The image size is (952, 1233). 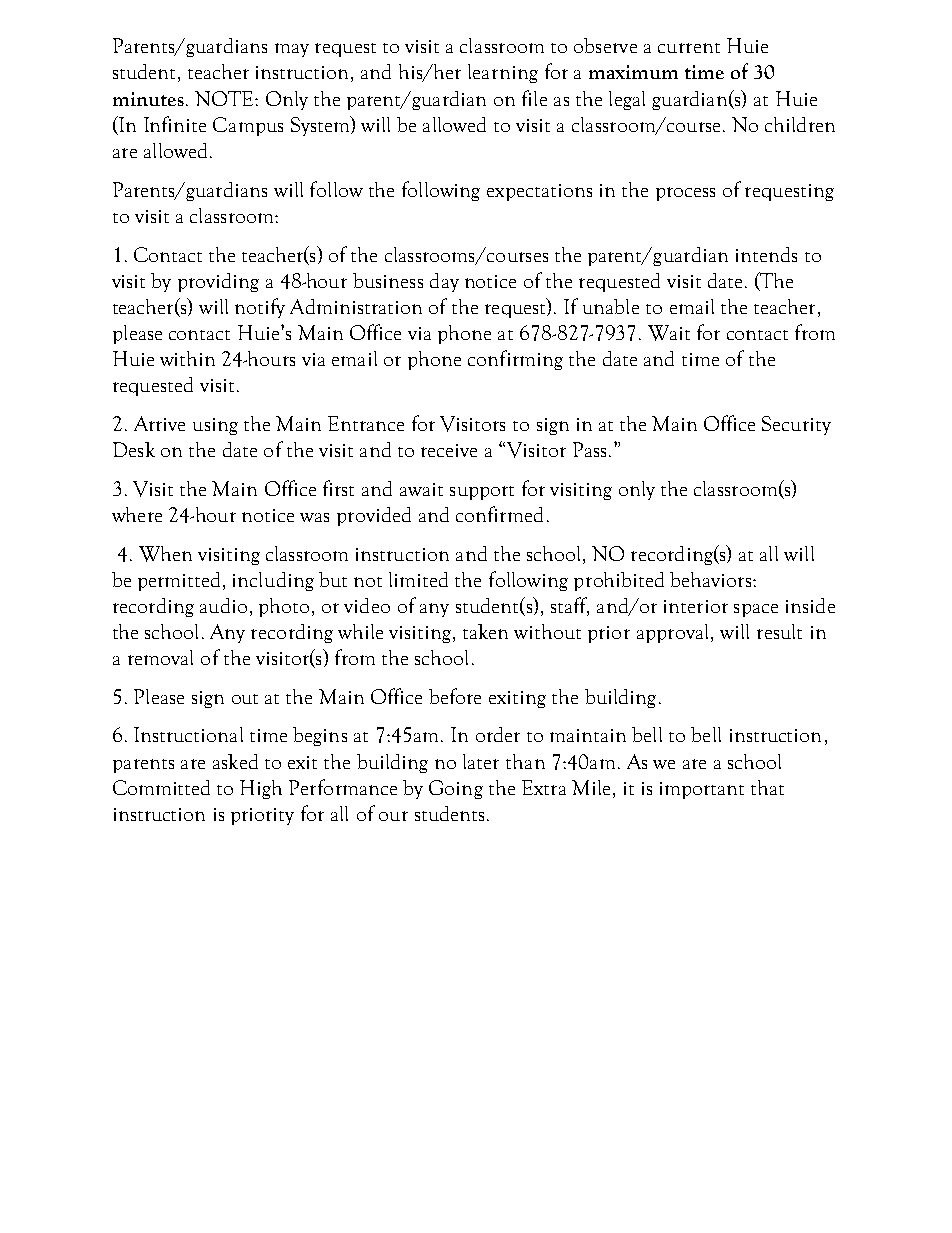 What do you see at coordinates (499, 514) in the screenshot?
I see `confirmed` at bounding box center [499, 514].
